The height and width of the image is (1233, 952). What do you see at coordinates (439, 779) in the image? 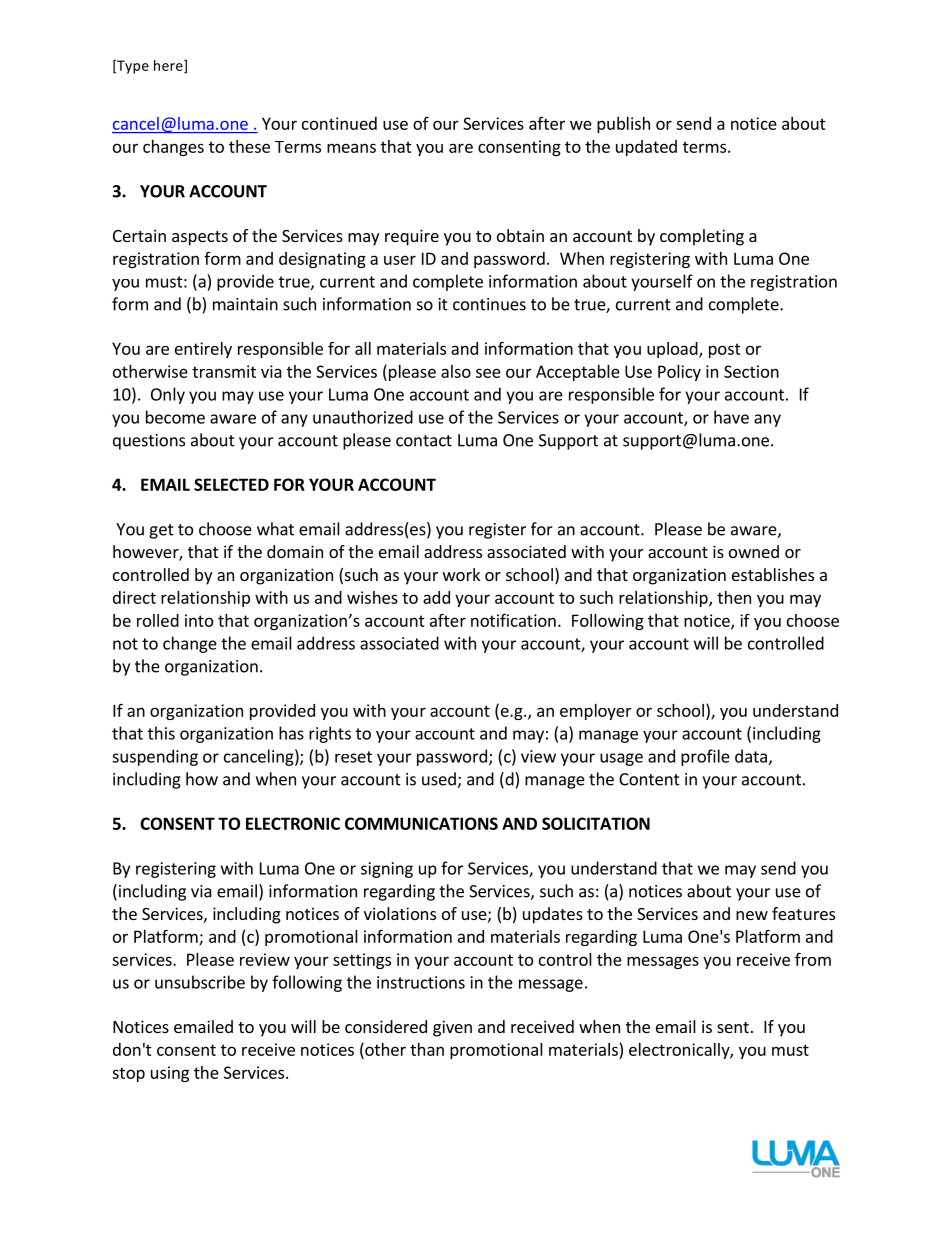
I see `used` at bounding box center [439, 779].
